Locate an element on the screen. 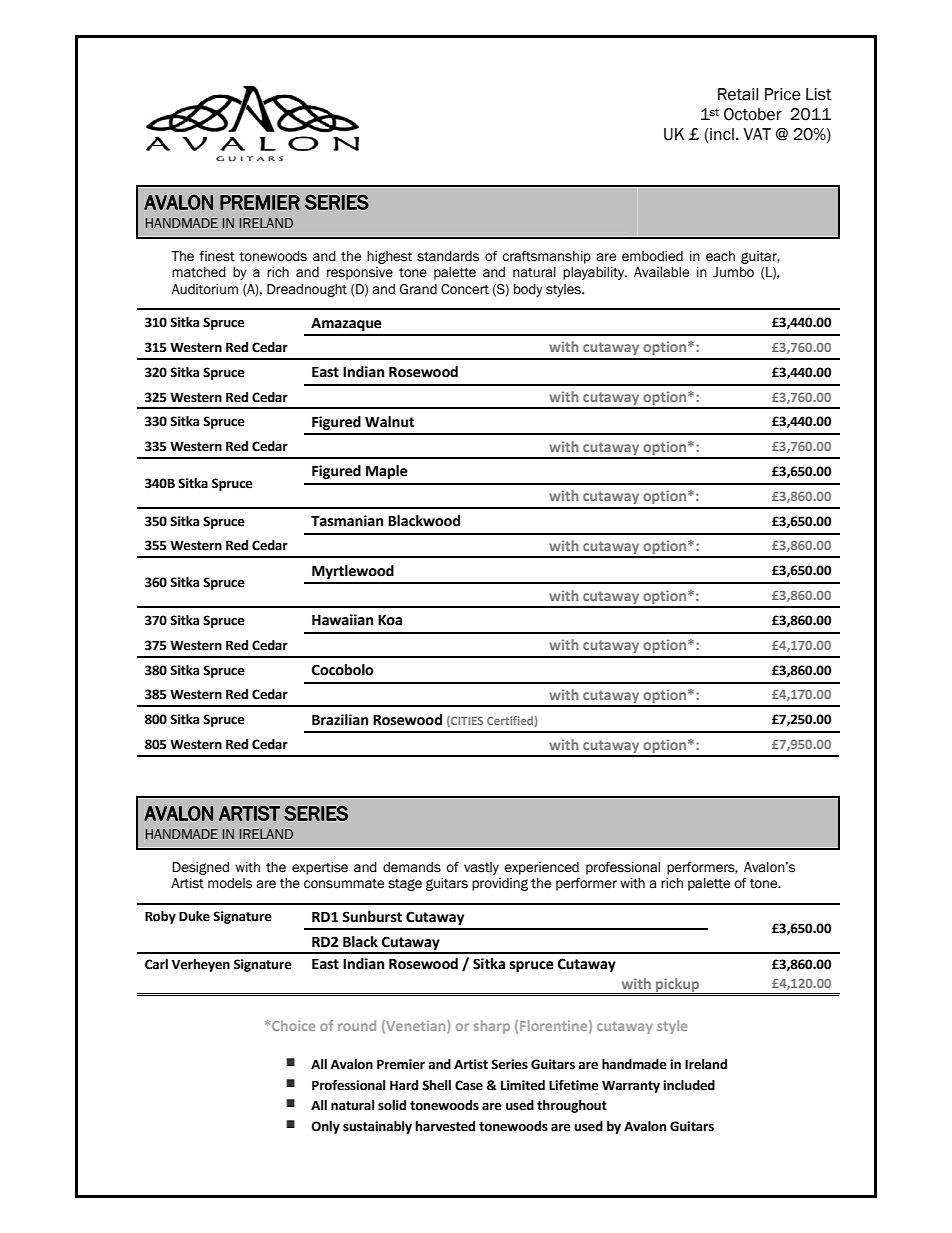 This screenshot has height=1233, width=952. Maple is located at coordinates (387, 472).
